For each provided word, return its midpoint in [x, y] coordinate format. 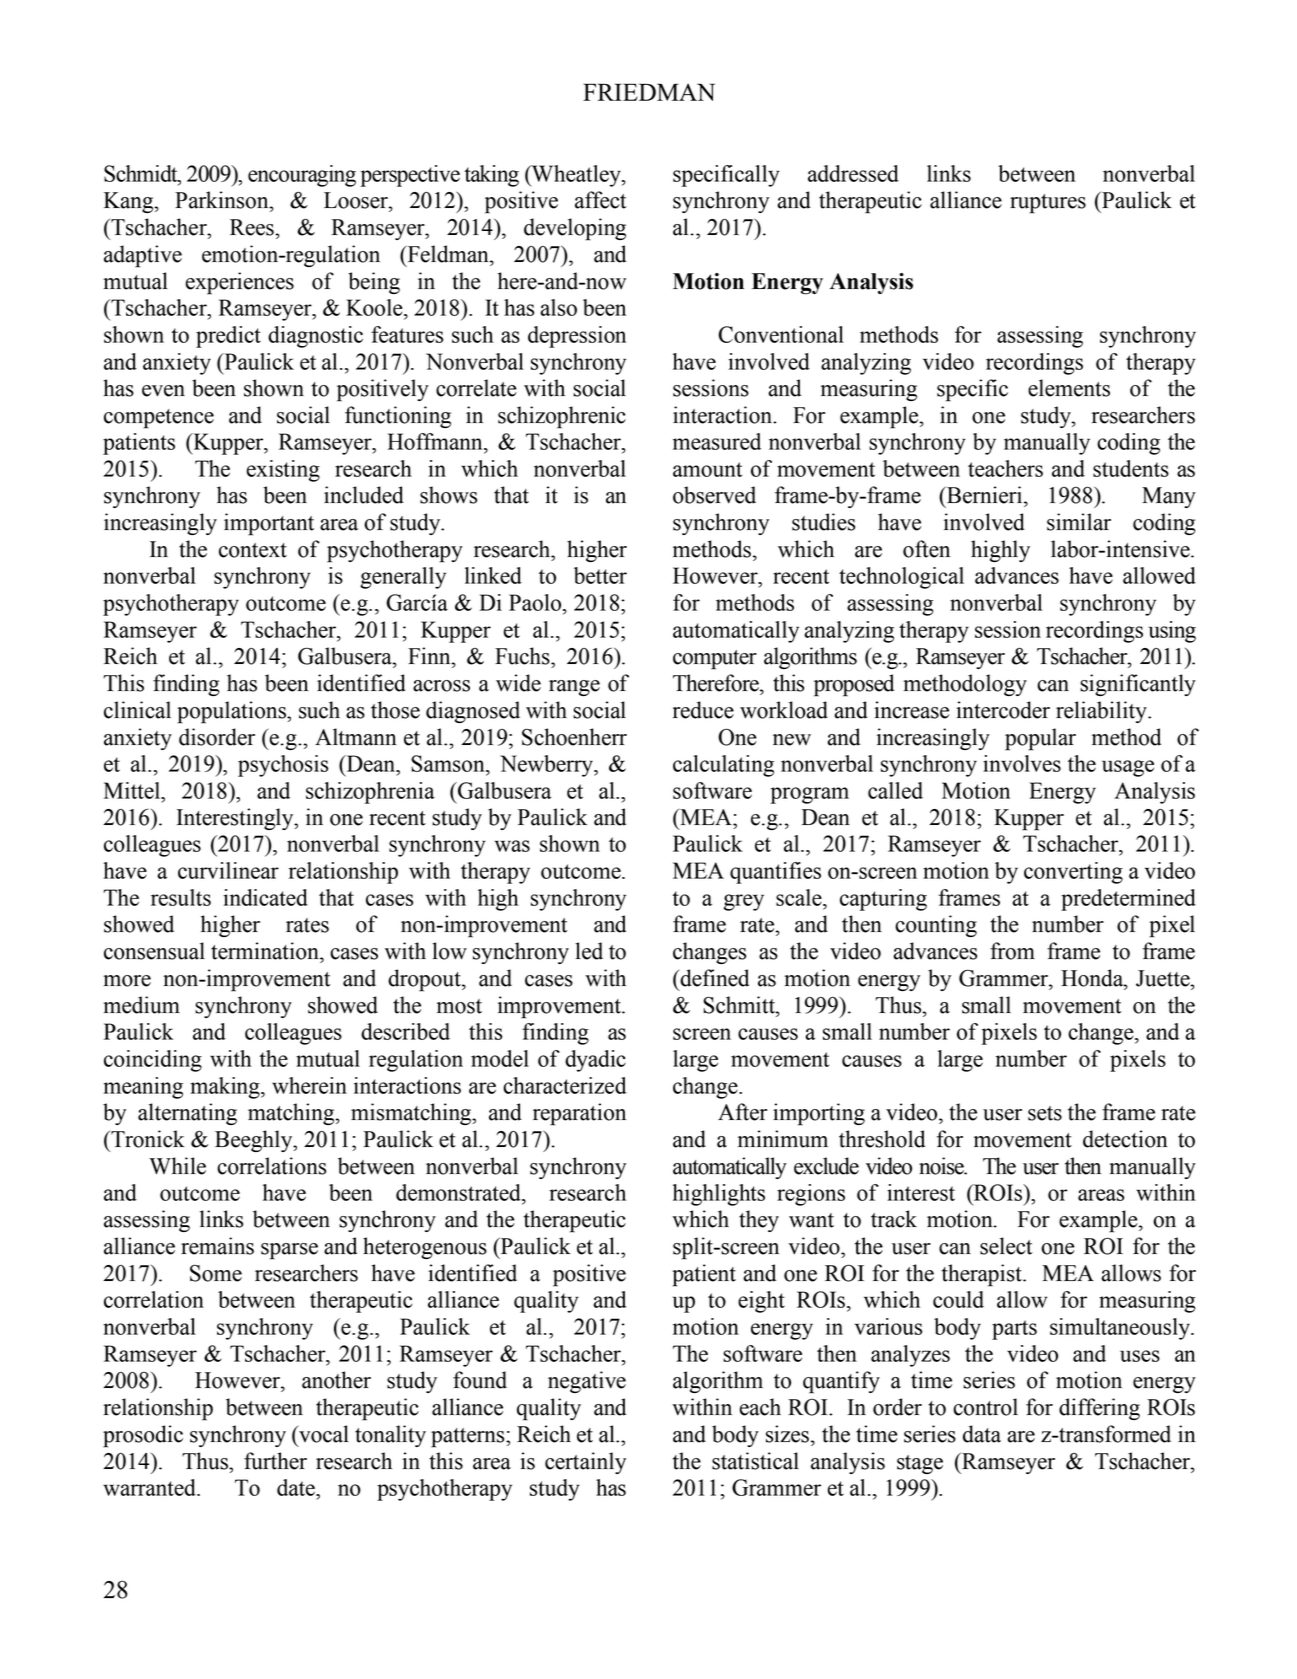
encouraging [302, 176]
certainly [585, 1463]
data [982, 1434]
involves [1022, 763]
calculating [723, 766]
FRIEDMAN [649, 92]
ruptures [1048, 204]
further [275, 1461]
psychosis [283, 766]
